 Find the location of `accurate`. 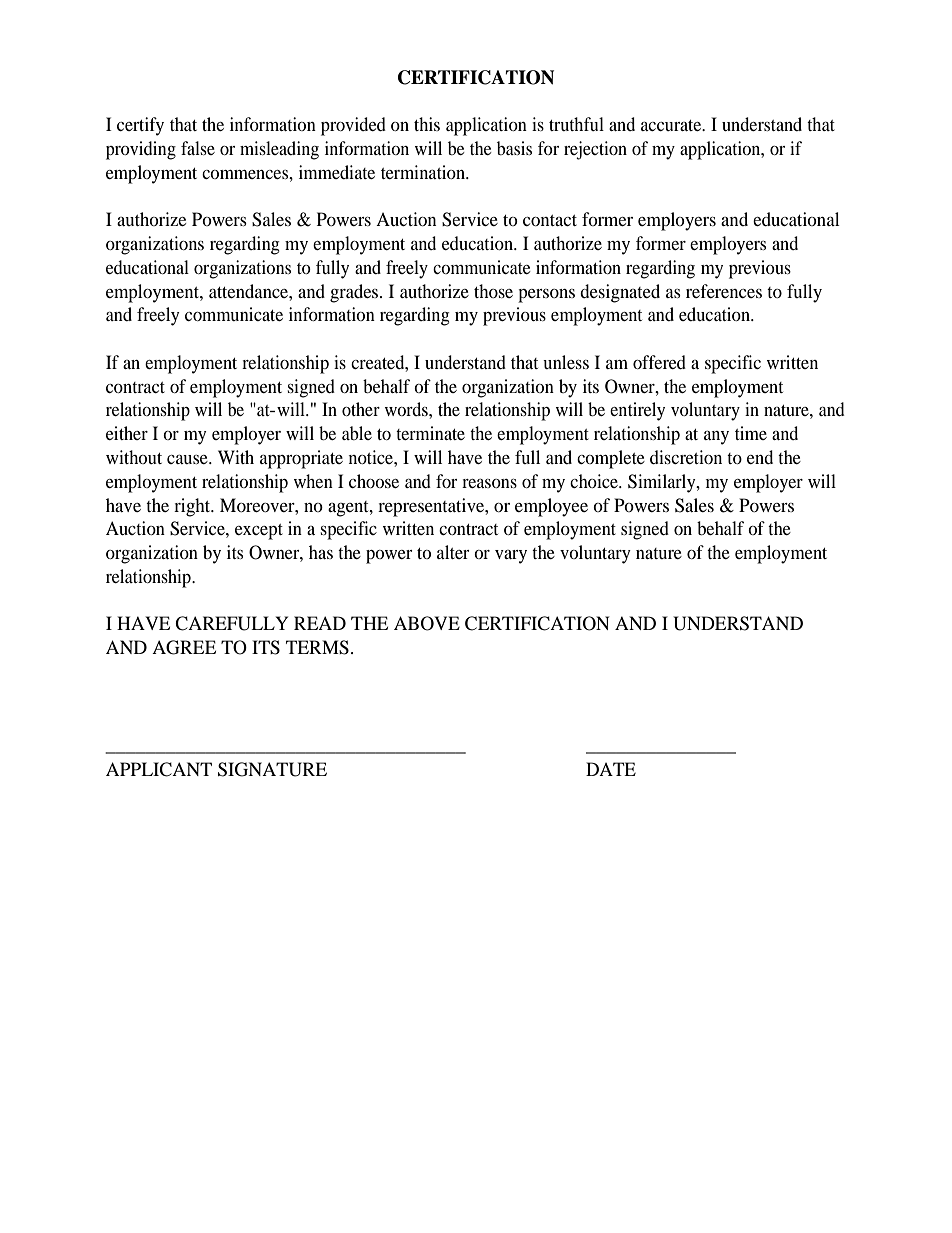

accurate is located at coordinates (672, 125).
